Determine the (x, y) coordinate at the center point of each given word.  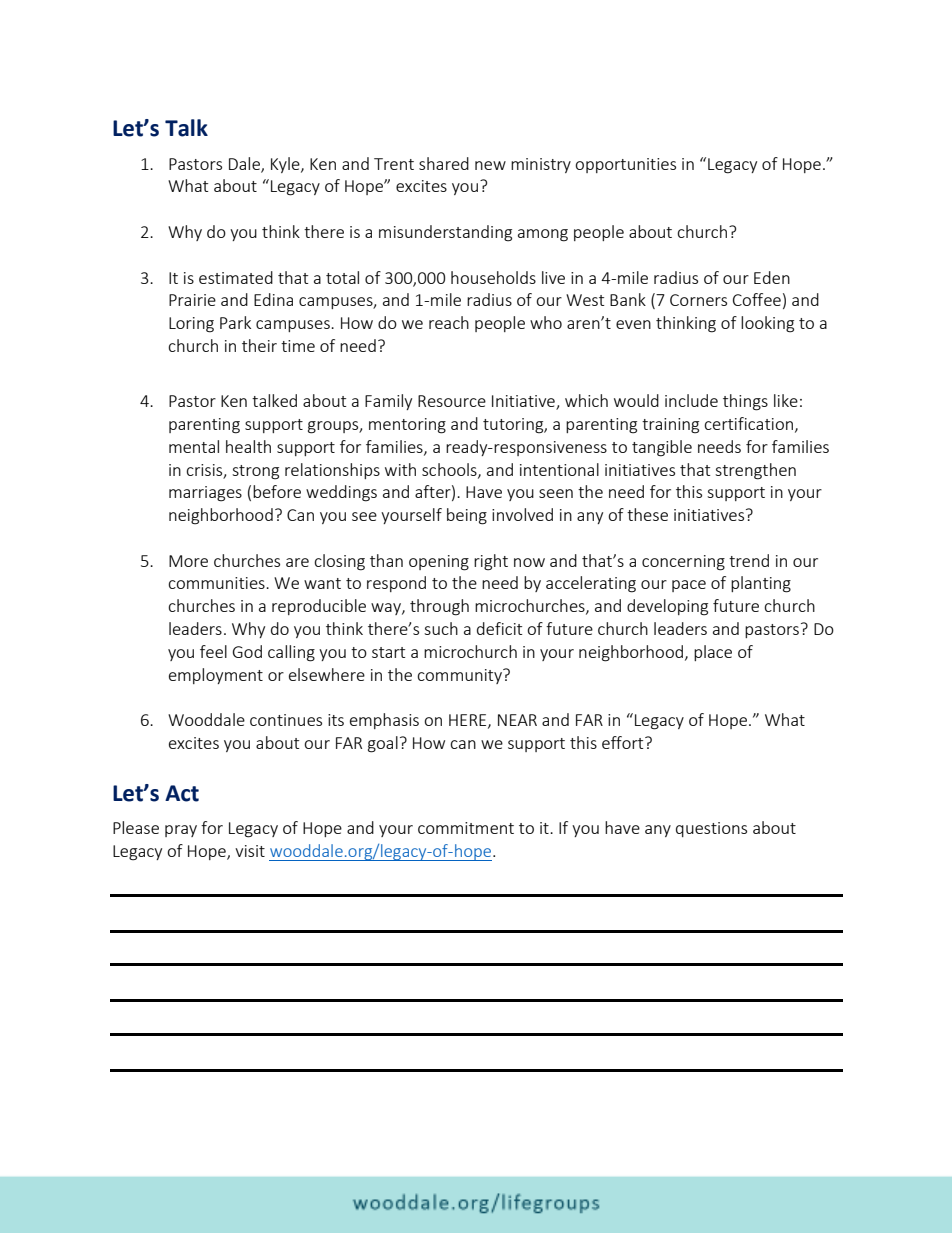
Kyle (286, 165)
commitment (466, 828)
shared (444, 163)
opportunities (625, 165)
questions (711, 829)
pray (181, 831)
